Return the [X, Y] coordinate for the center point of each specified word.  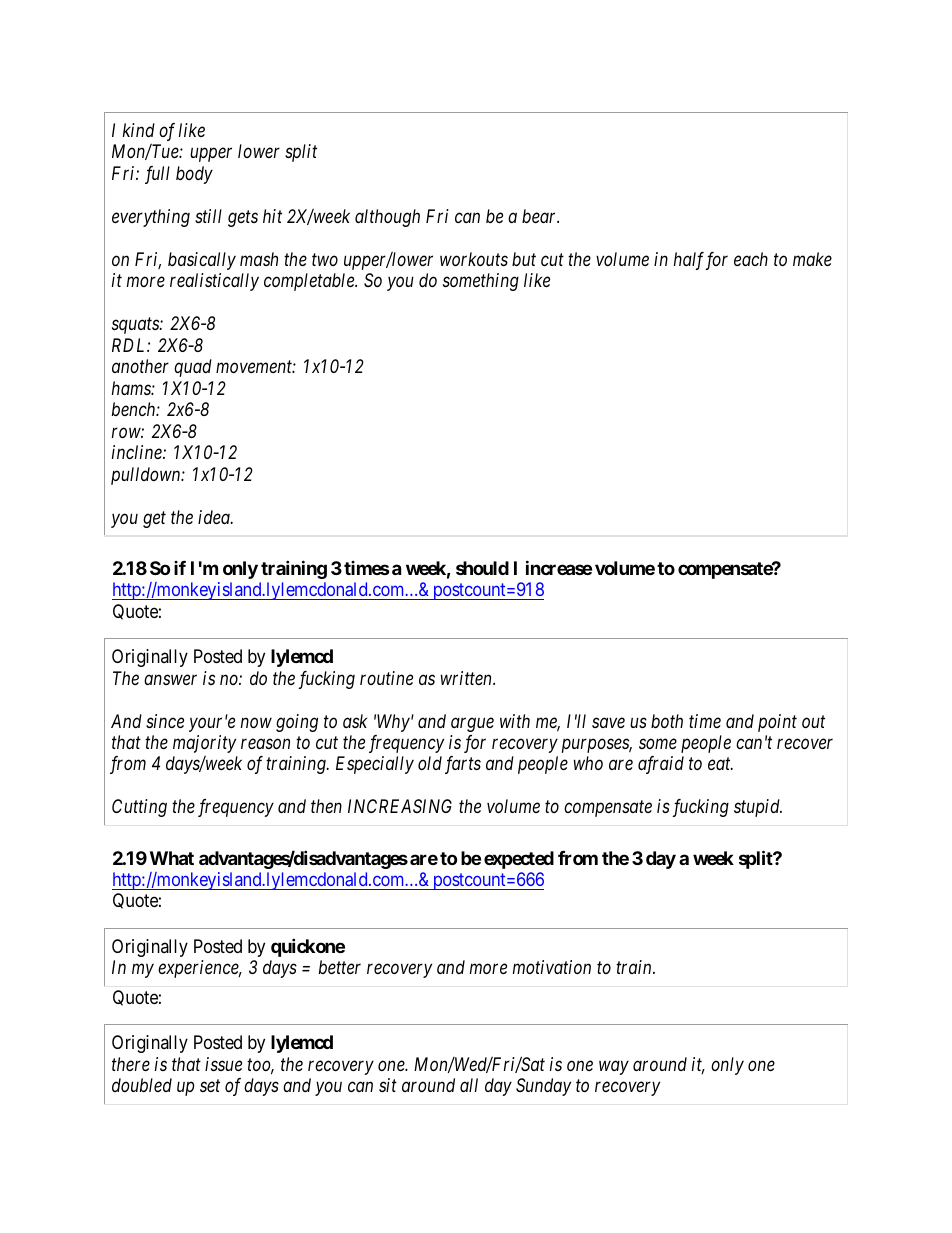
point [777, 723]
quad [193, 368]
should [482, 568]
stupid [758, 808]
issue [223, 1064]
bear [540, 216]
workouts [474, 259]
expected [519, 860]
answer [170, 679]
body [194, 175]
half [691, 261]
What [172, 858]
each [751, 259]
